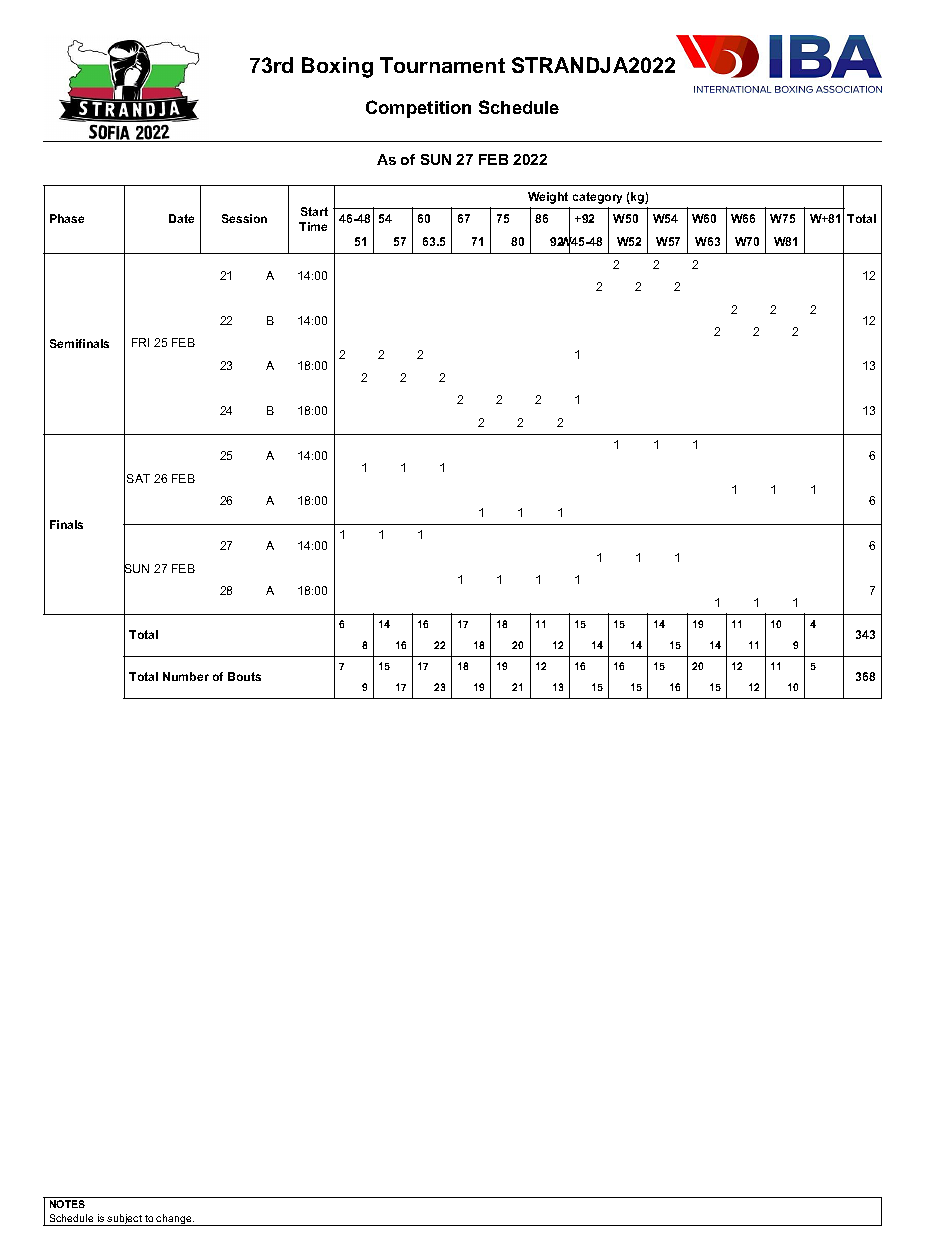  I want to click on change, so click(174, 1220).
